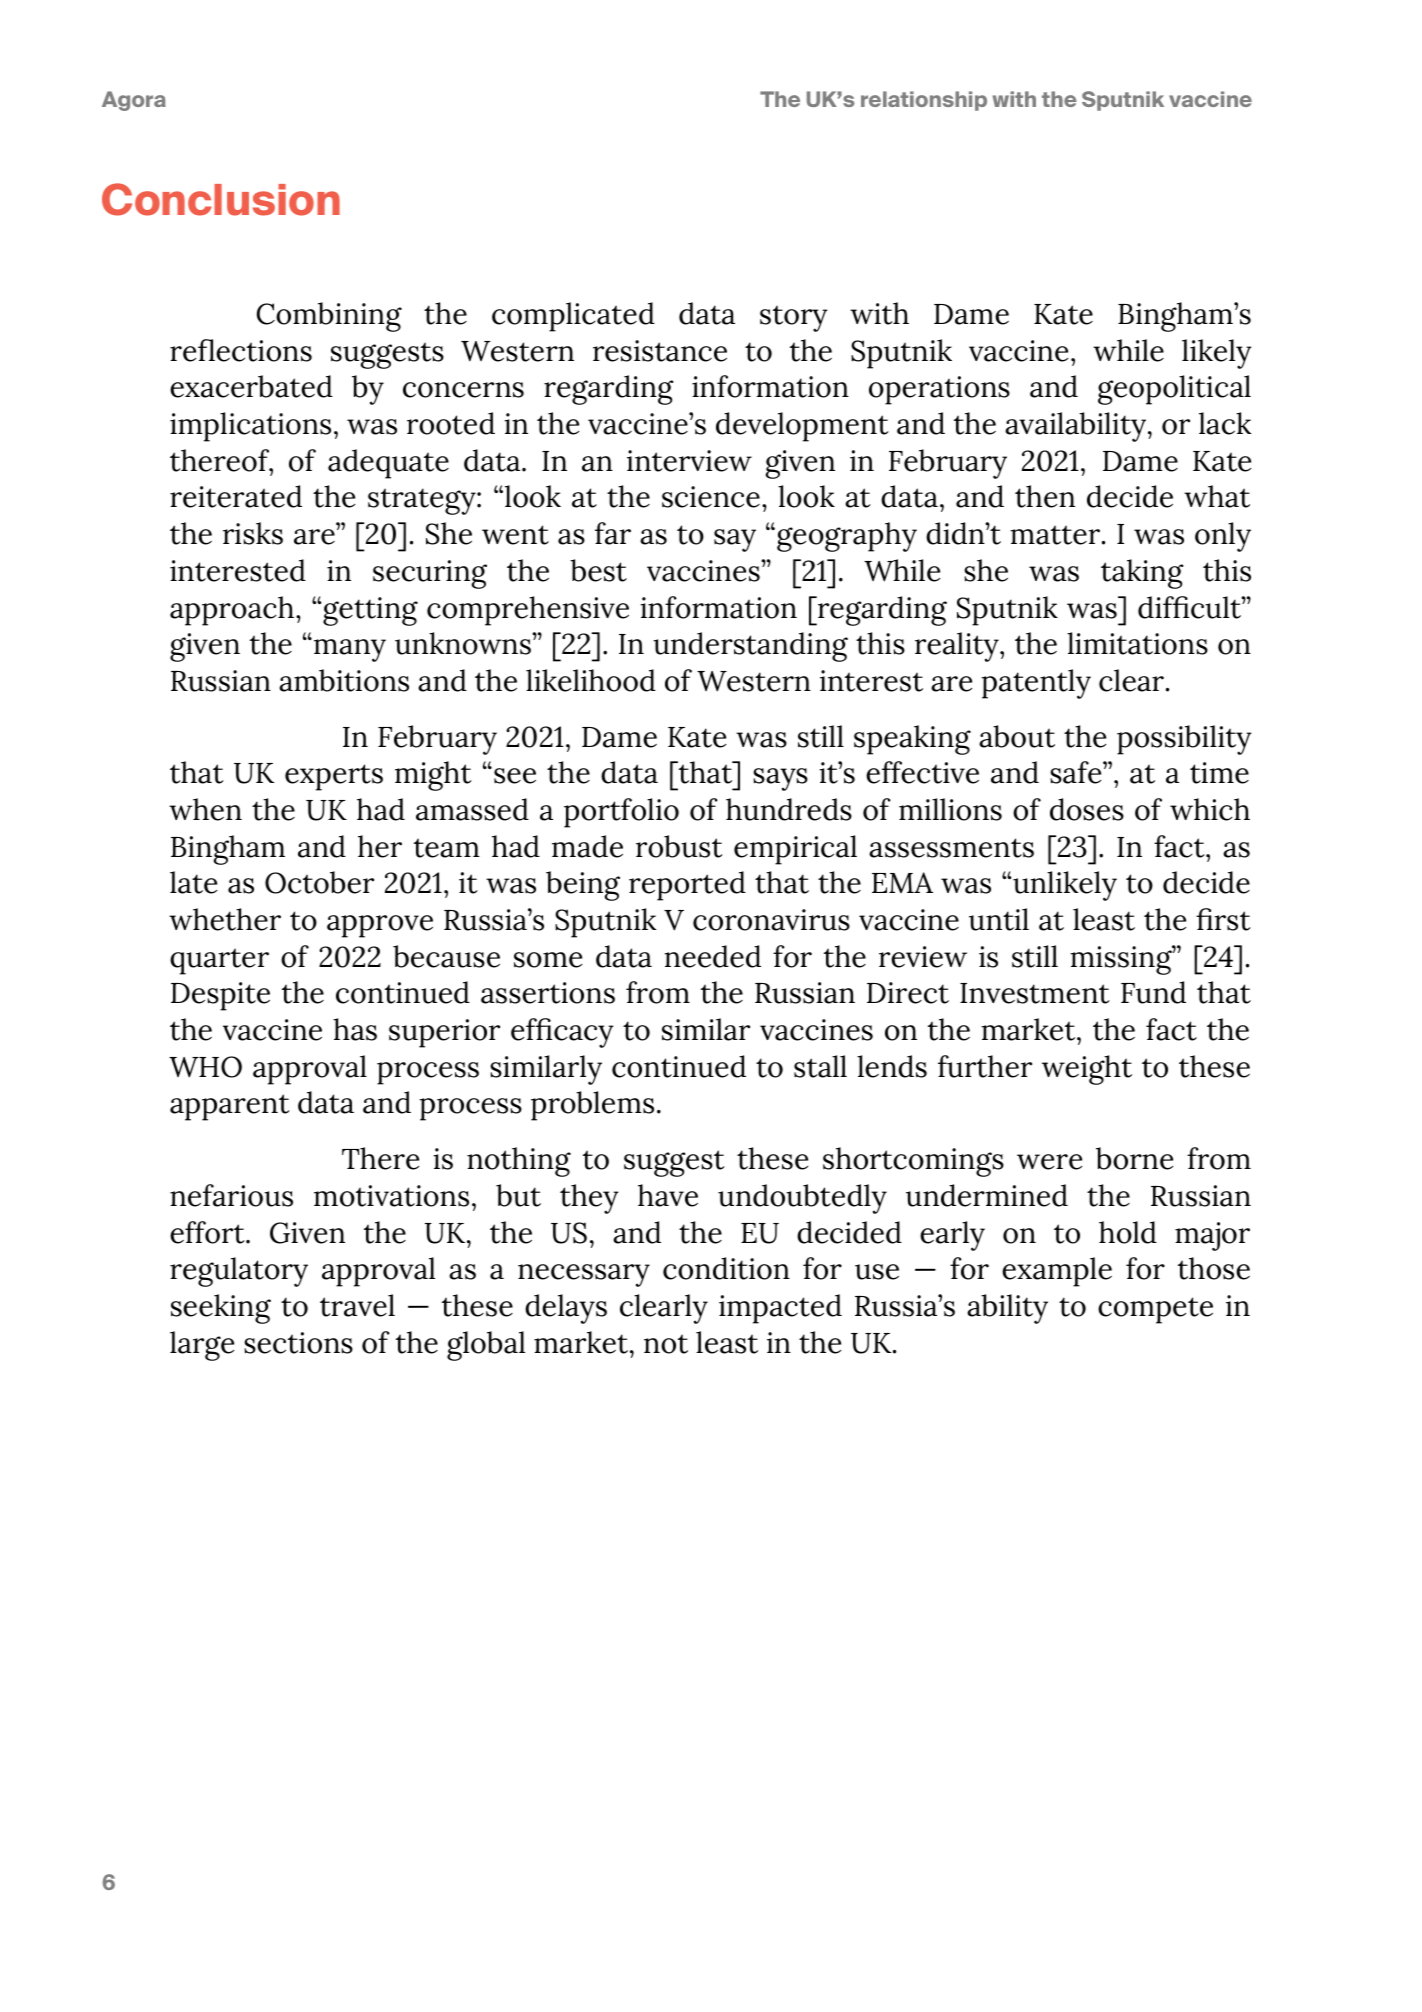 This image has width=1422, height=2012. What do you see at coordinates (591, 680) in the image?
I see `likelihood` at bounding box center [591, 680].
